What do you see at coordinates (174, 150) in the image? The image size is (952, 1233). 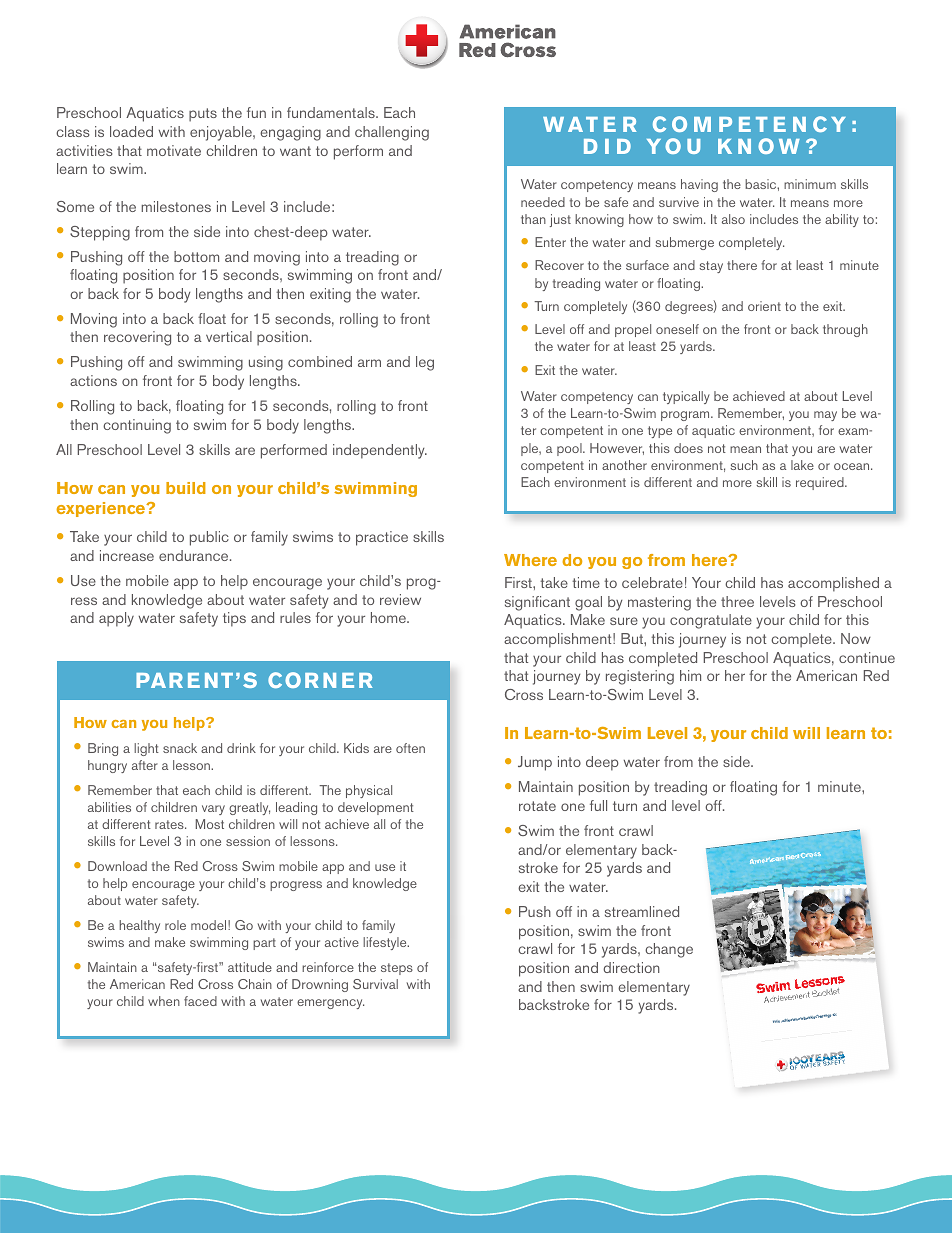 I see `motivate` at bounding box center [174, 150].
